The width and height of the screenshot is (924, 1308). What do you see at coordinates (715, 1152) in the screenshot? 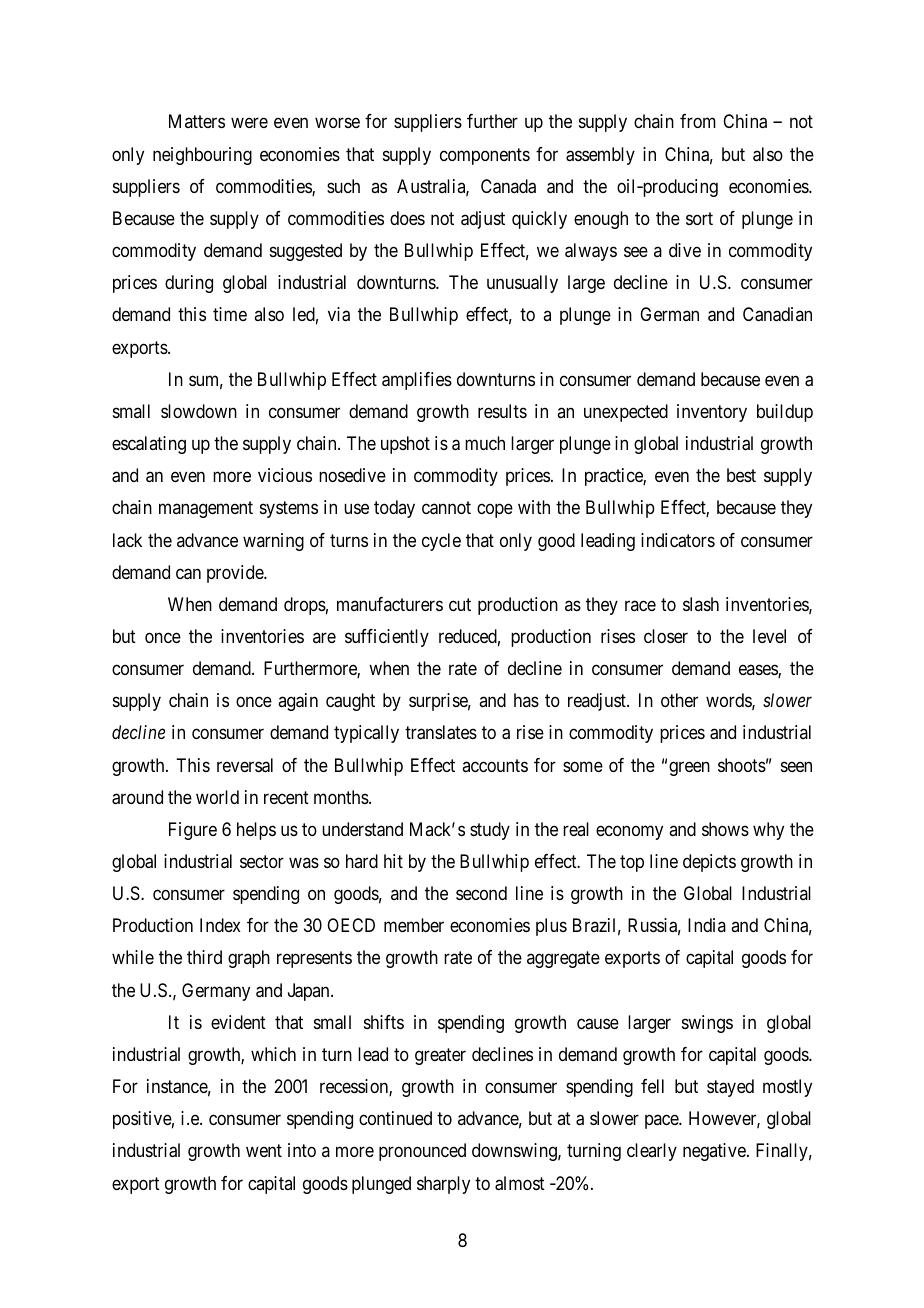
I see `negative` at bounding box center [715, 1152].
